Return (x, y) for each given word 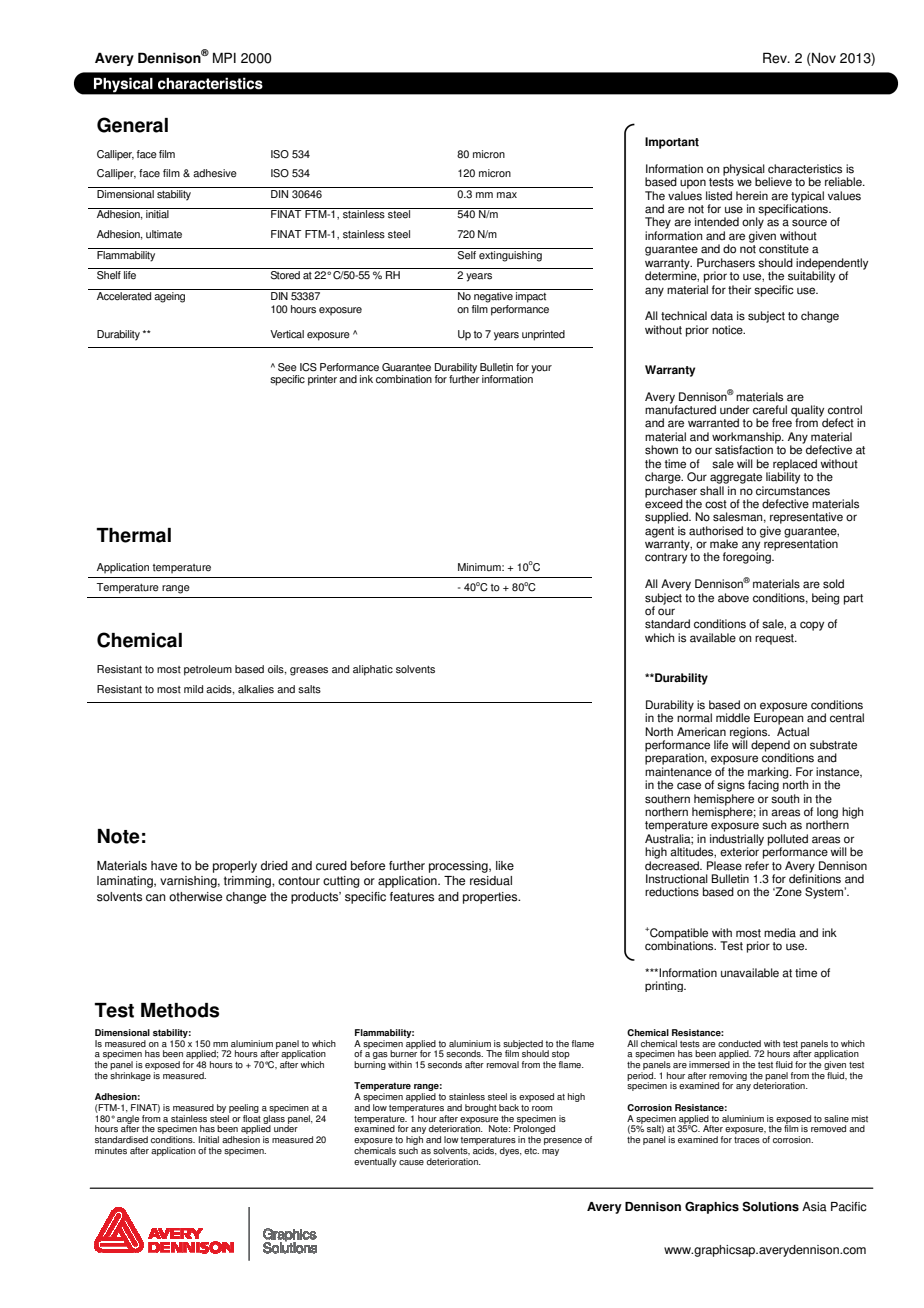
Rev (776, 58)
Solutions (770, 1206)
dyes (511, 1151)
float (252, 1117)
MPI (224, 57)
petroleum (208, 670)
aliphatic (373, 670)
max (507, 195)
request (775, 639)
